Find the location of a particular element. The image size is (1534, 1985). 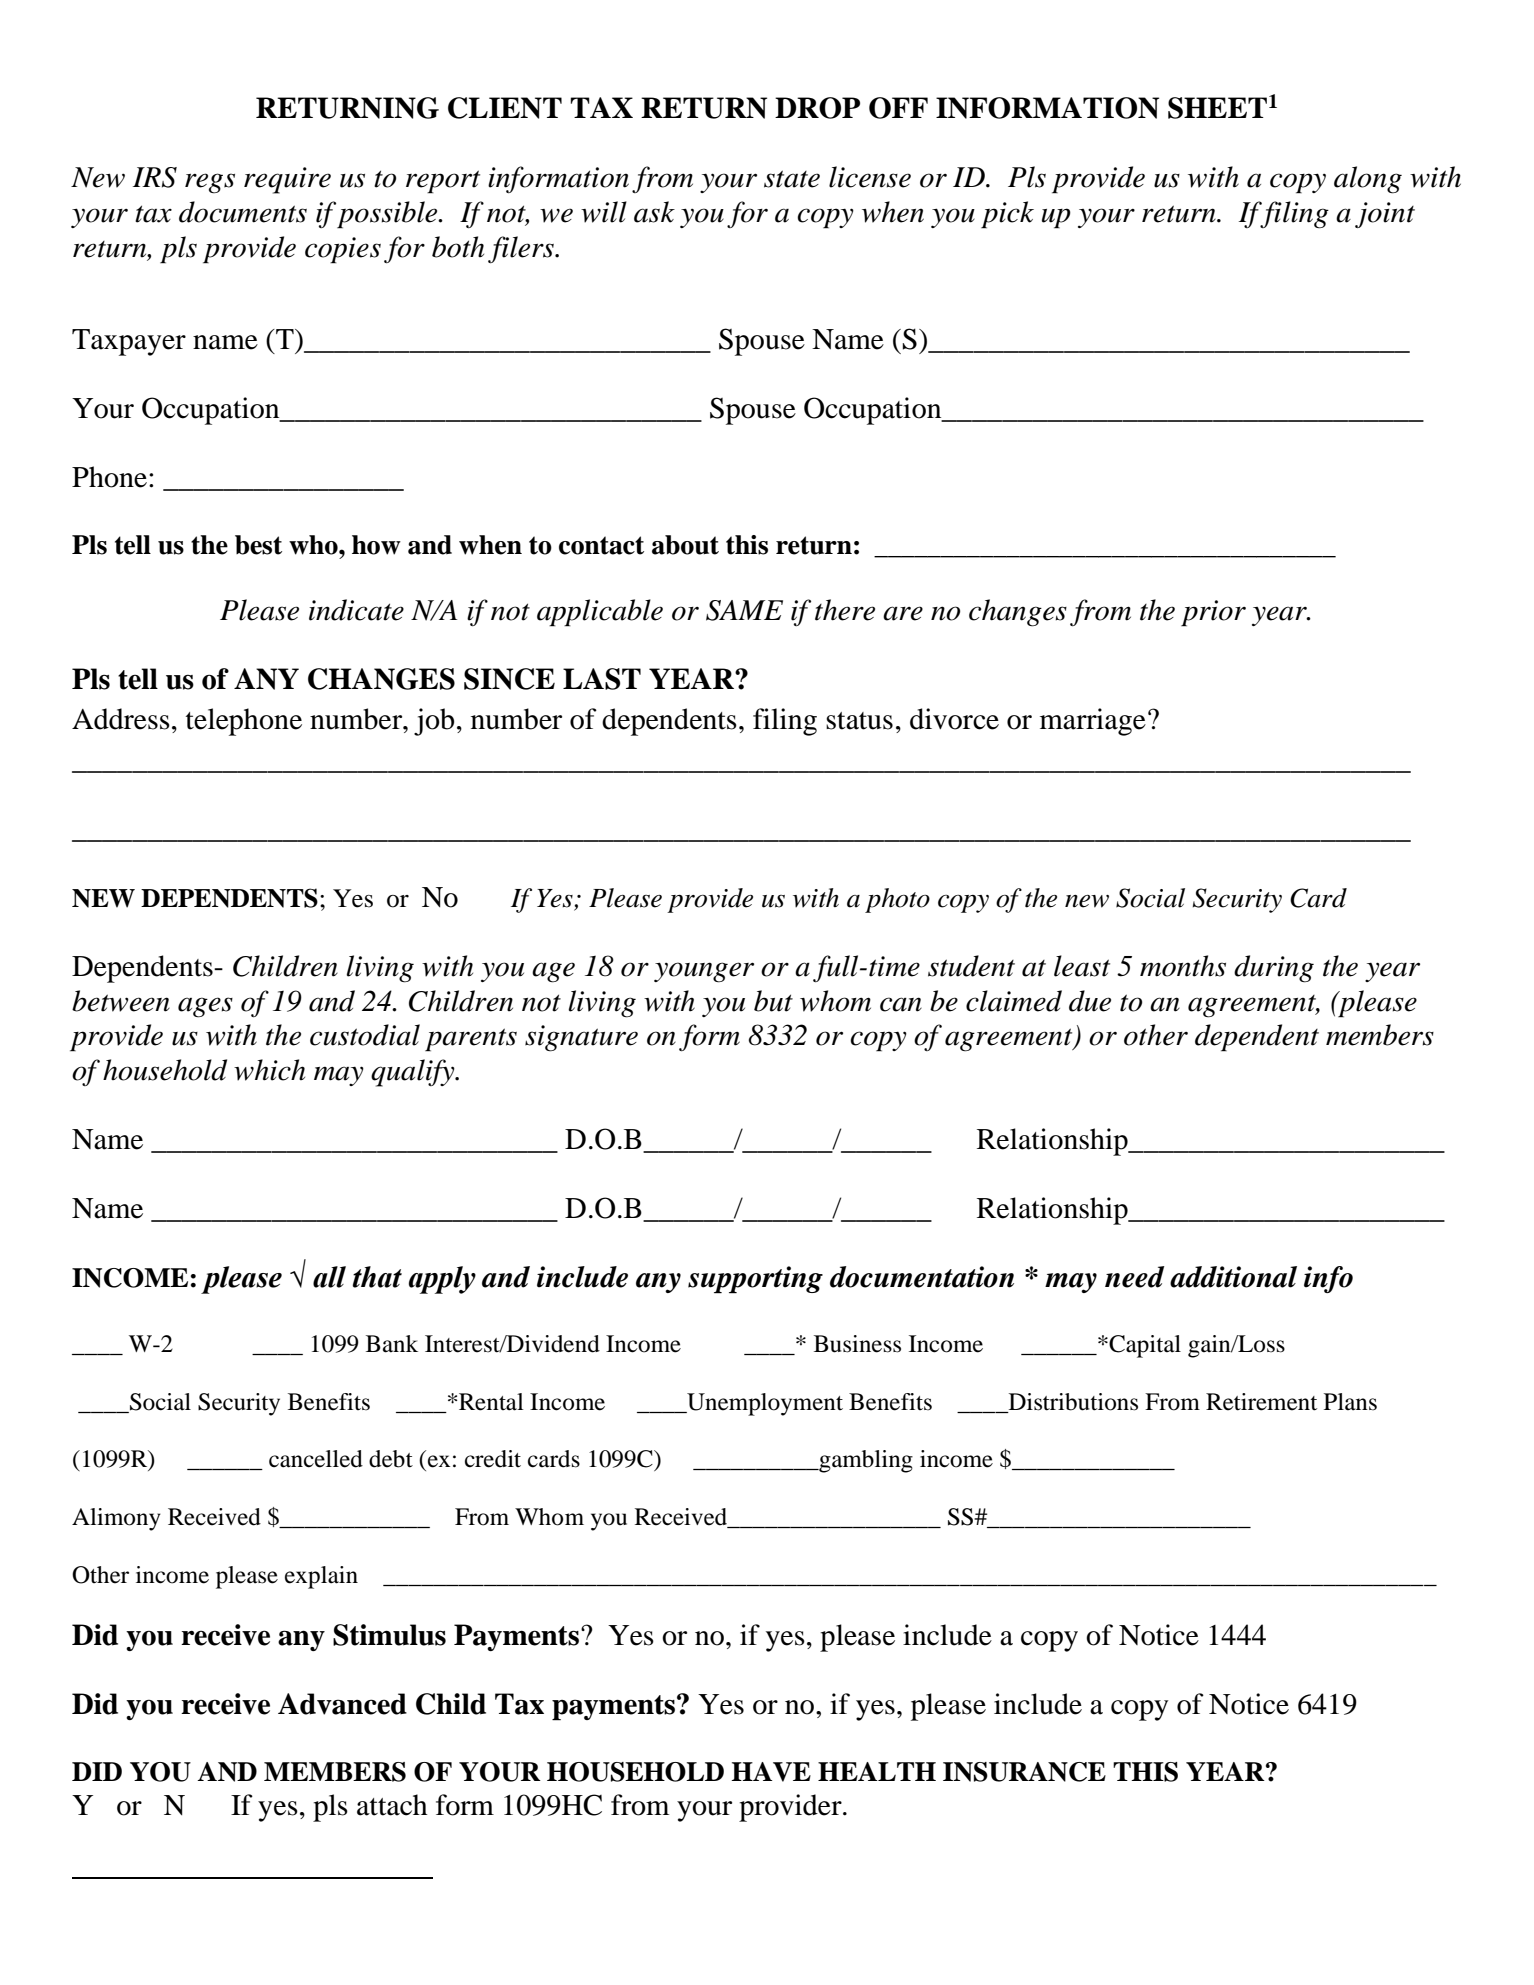

Bank is located at coordinates (392, 1344).
